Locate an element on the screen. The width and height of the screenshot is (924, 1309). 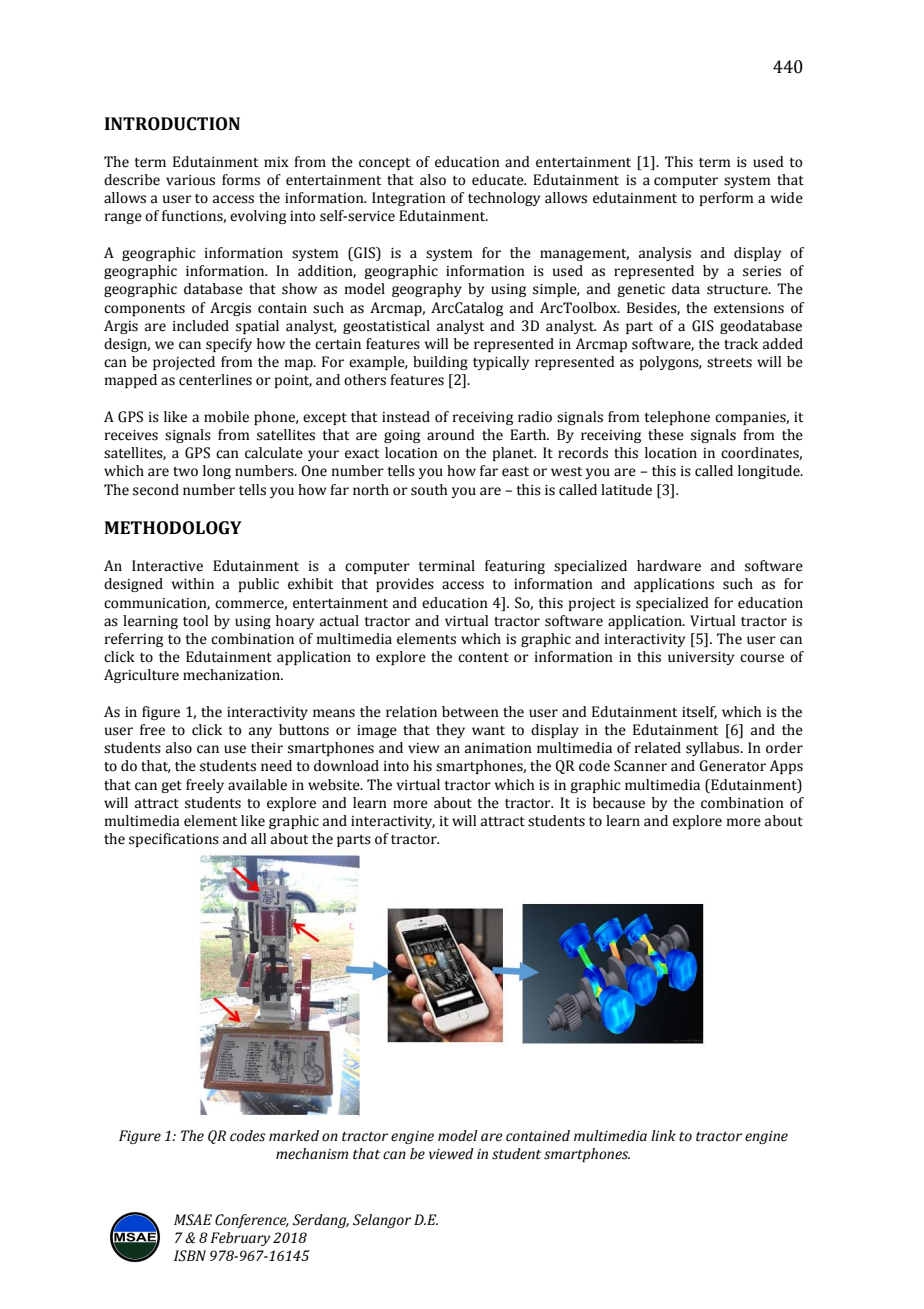
ISBN is located at coordinates (190, 1256).
